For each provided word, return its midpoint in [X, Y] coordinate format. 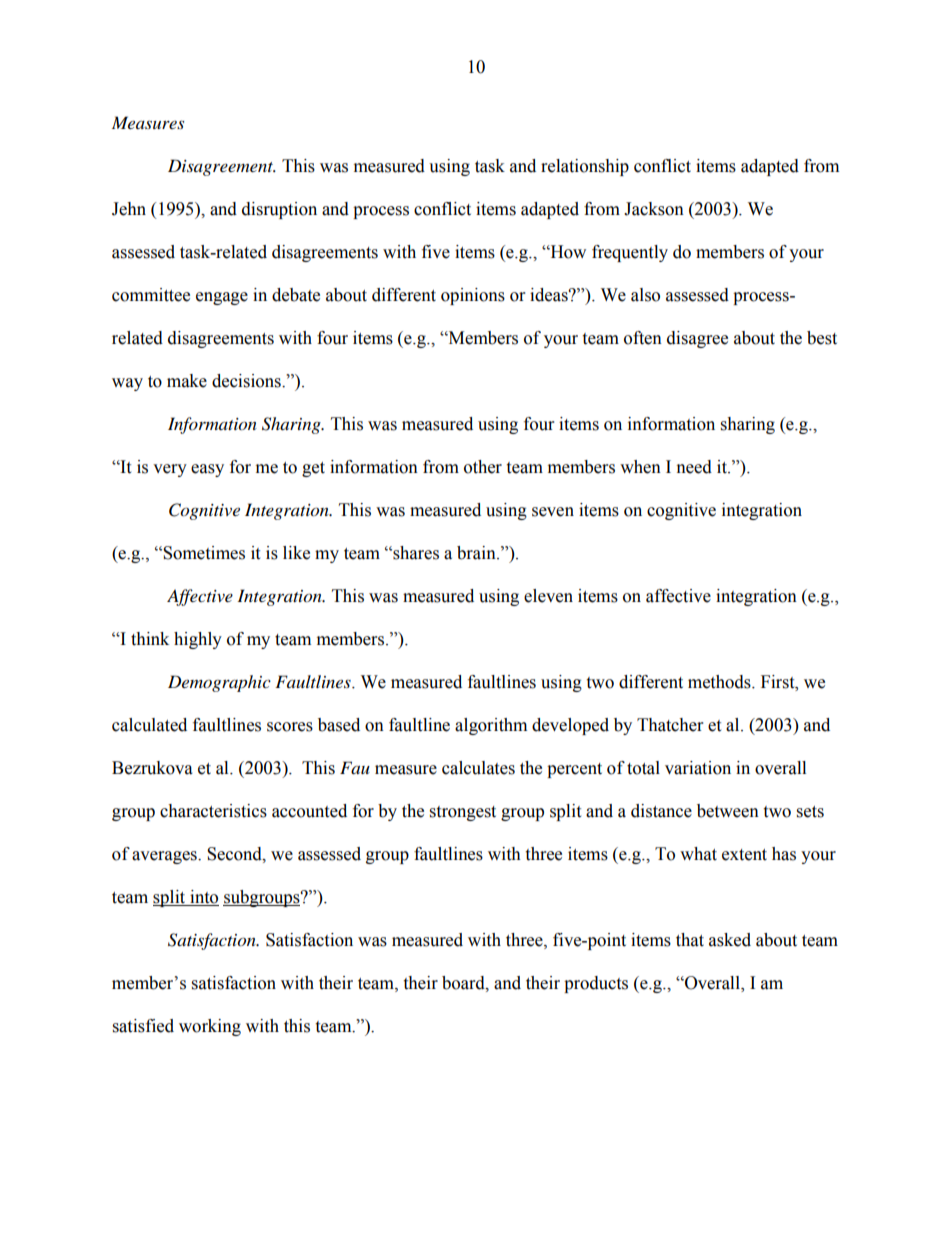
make [187, 381]
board [464, 983]
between [728, 811]
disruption [279, 210]
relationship [585, 167]
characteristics [213, 811]
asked [730, 940]
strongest [463, 813]
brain [477, 553]
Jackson [654, 209]
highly [198, 640]
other [483, 467]
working [210, 1027]
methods [720, 682]
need [694, 467]
